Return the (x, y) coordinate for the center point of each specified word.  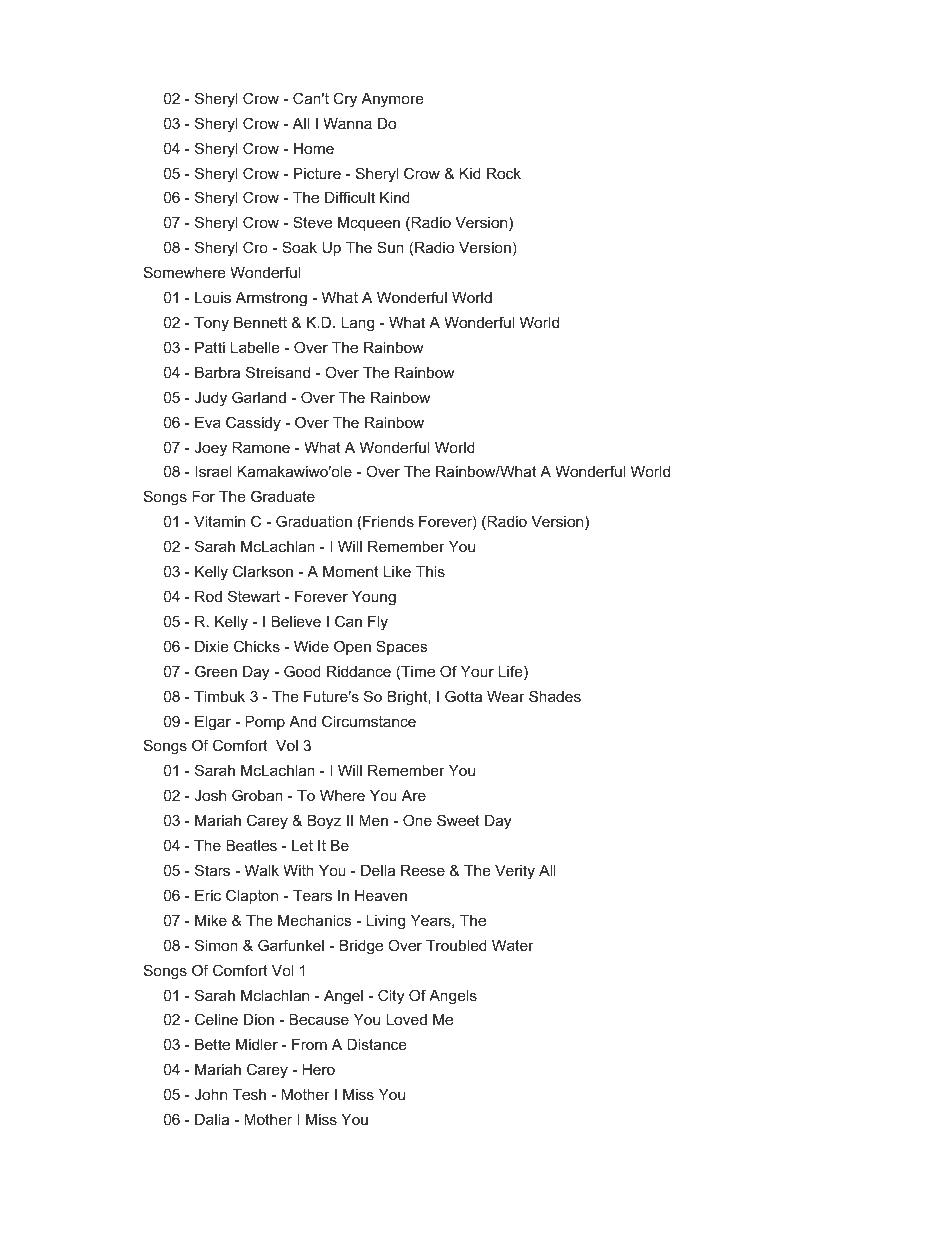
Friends (387, 523)
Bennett (260, 322)
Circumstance (369, 721)
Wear (506, 696)
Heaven (381, 895)
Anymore (392, 100)
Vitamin (219, 521)
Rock (504, 173)
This (430, 571)
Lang (357, 324)
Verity (515, 872)
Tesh (249, 1094)
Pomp (265, 723)
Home (314, 148)
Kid (470, 173)
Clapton (252, 896)
